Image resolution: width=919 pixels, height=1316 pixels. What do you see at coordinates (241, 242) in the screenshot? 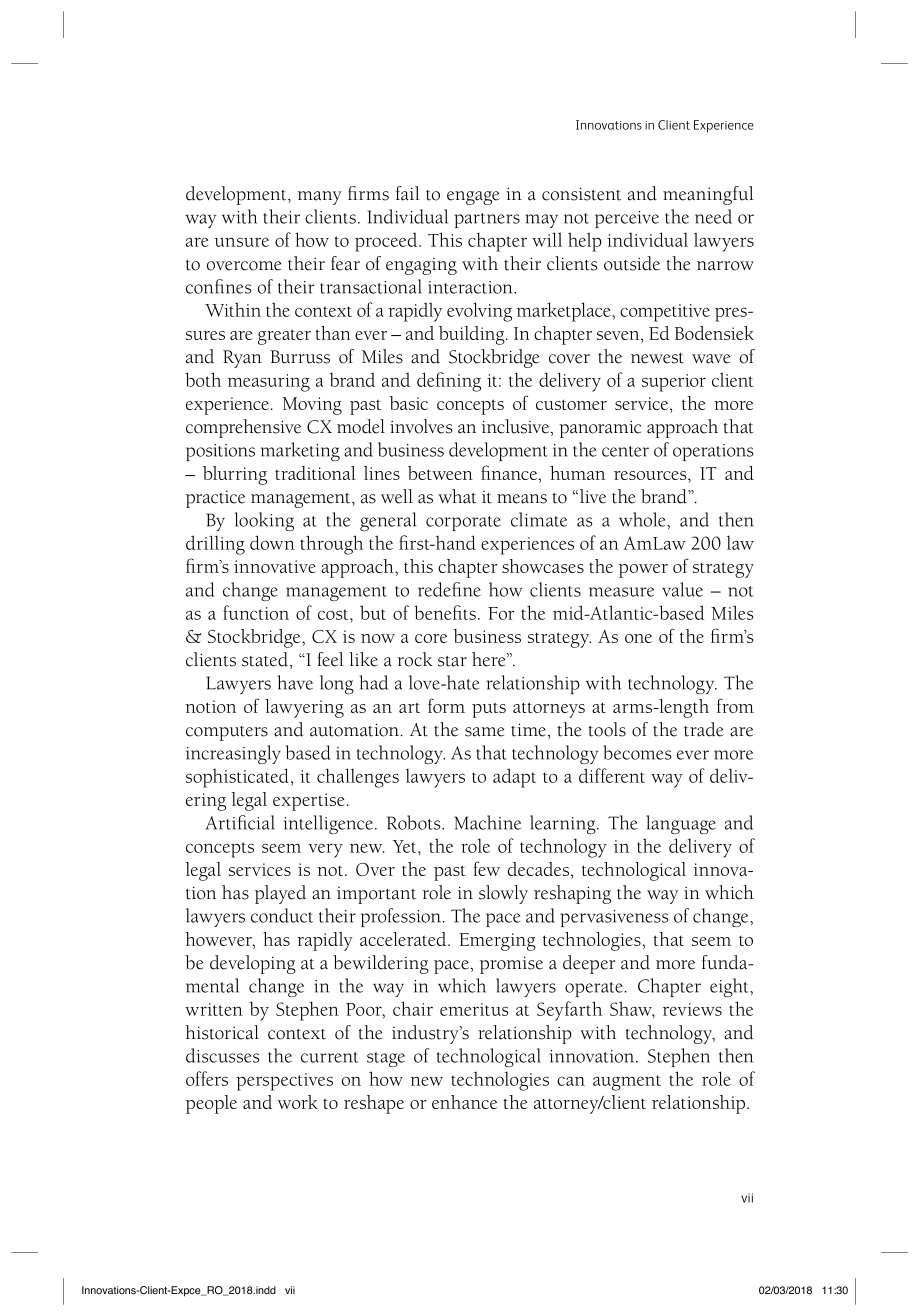
I see `unsure` at bounding box center [241, 242].
